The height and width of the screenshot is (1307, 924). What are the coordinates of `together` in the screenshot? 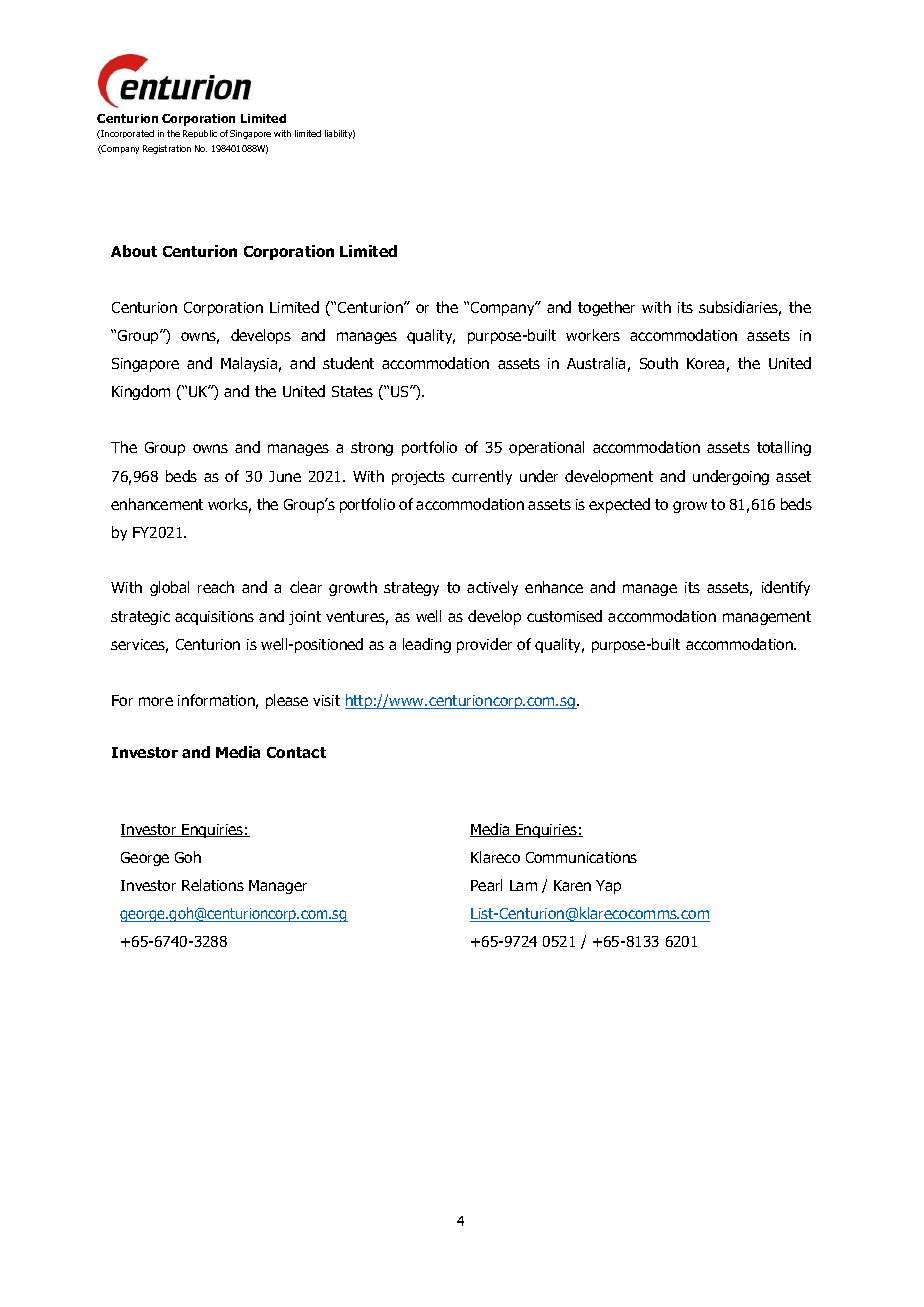 It's located at (606, 308).
